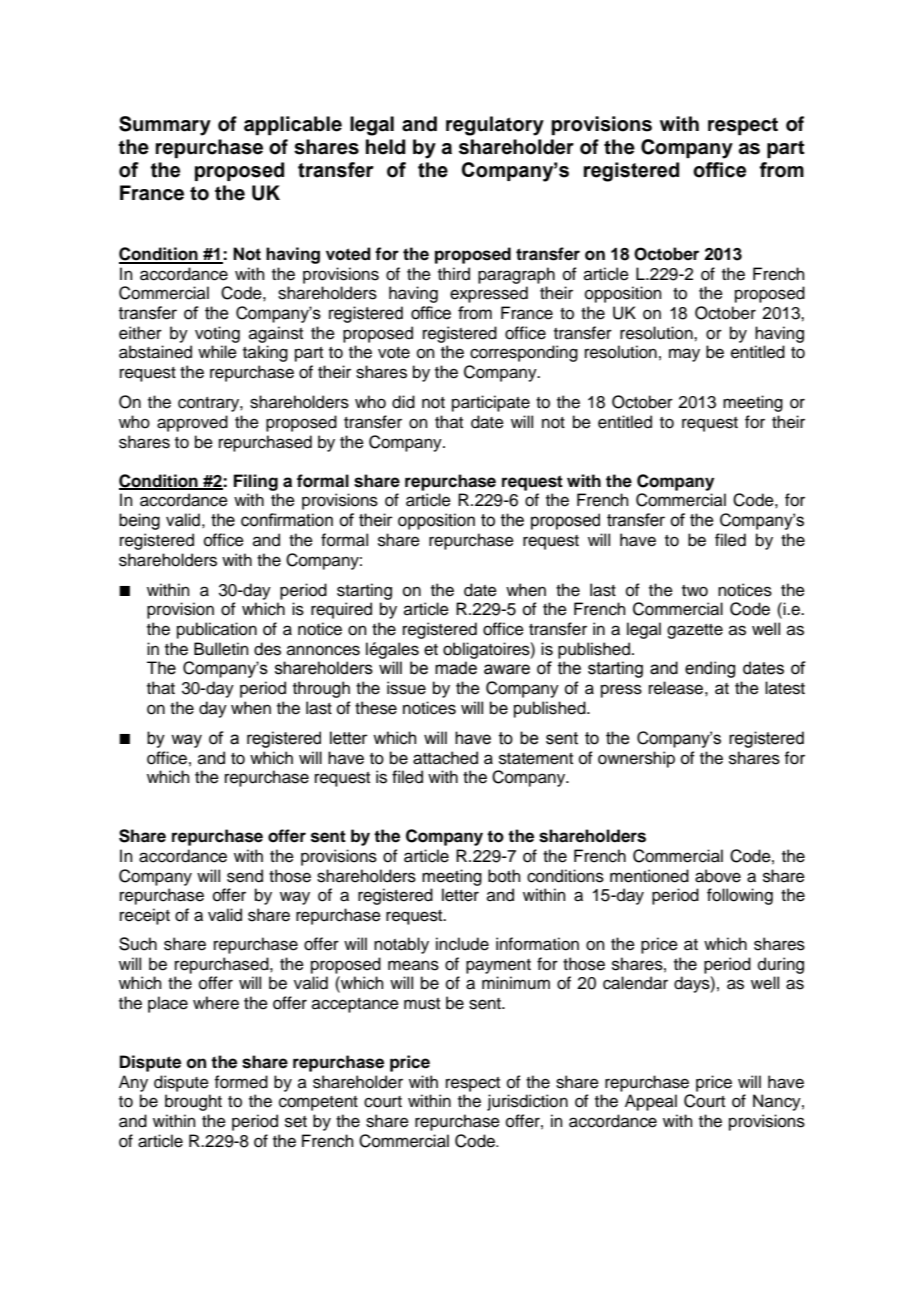 This image has width=924, height=1308. Describe the element at coordinates (245, 876) in the image. I see `send` at that location.
